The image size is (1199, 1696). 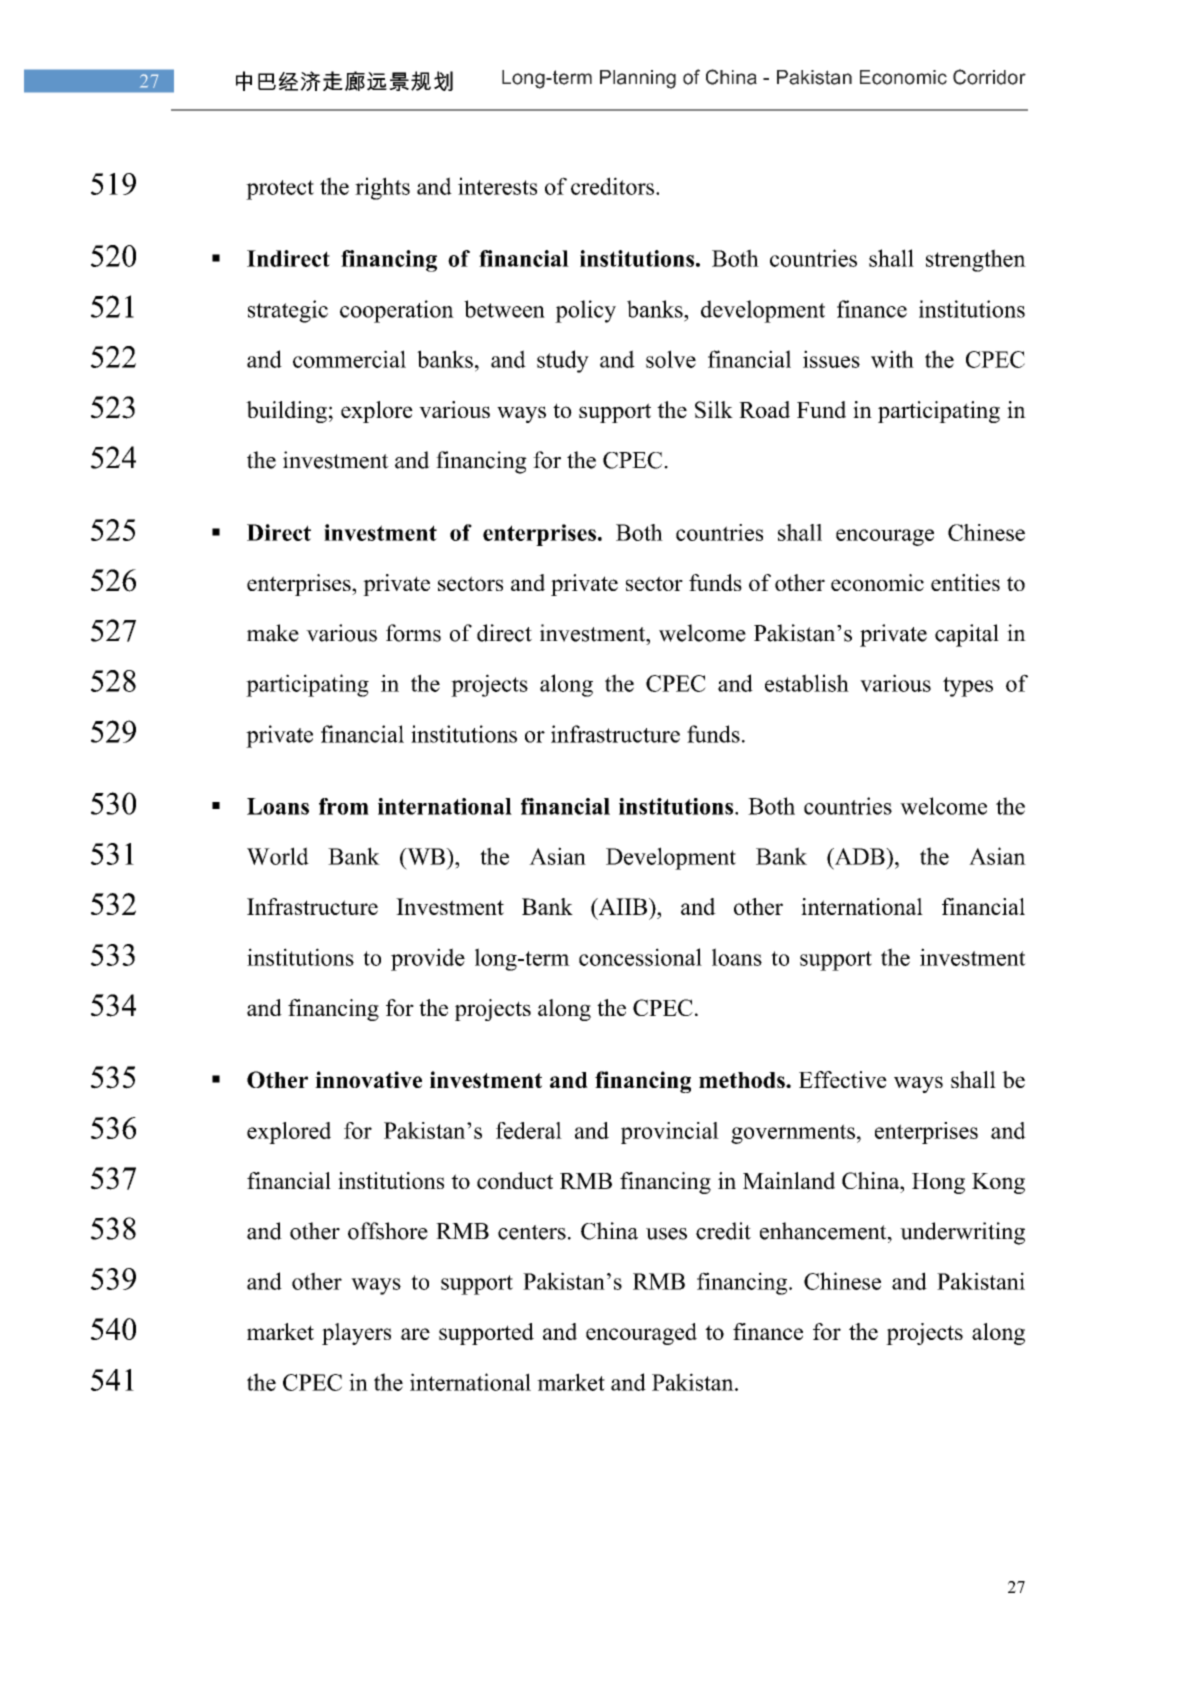 I want to click on establish, so click(x=807, y=683).
